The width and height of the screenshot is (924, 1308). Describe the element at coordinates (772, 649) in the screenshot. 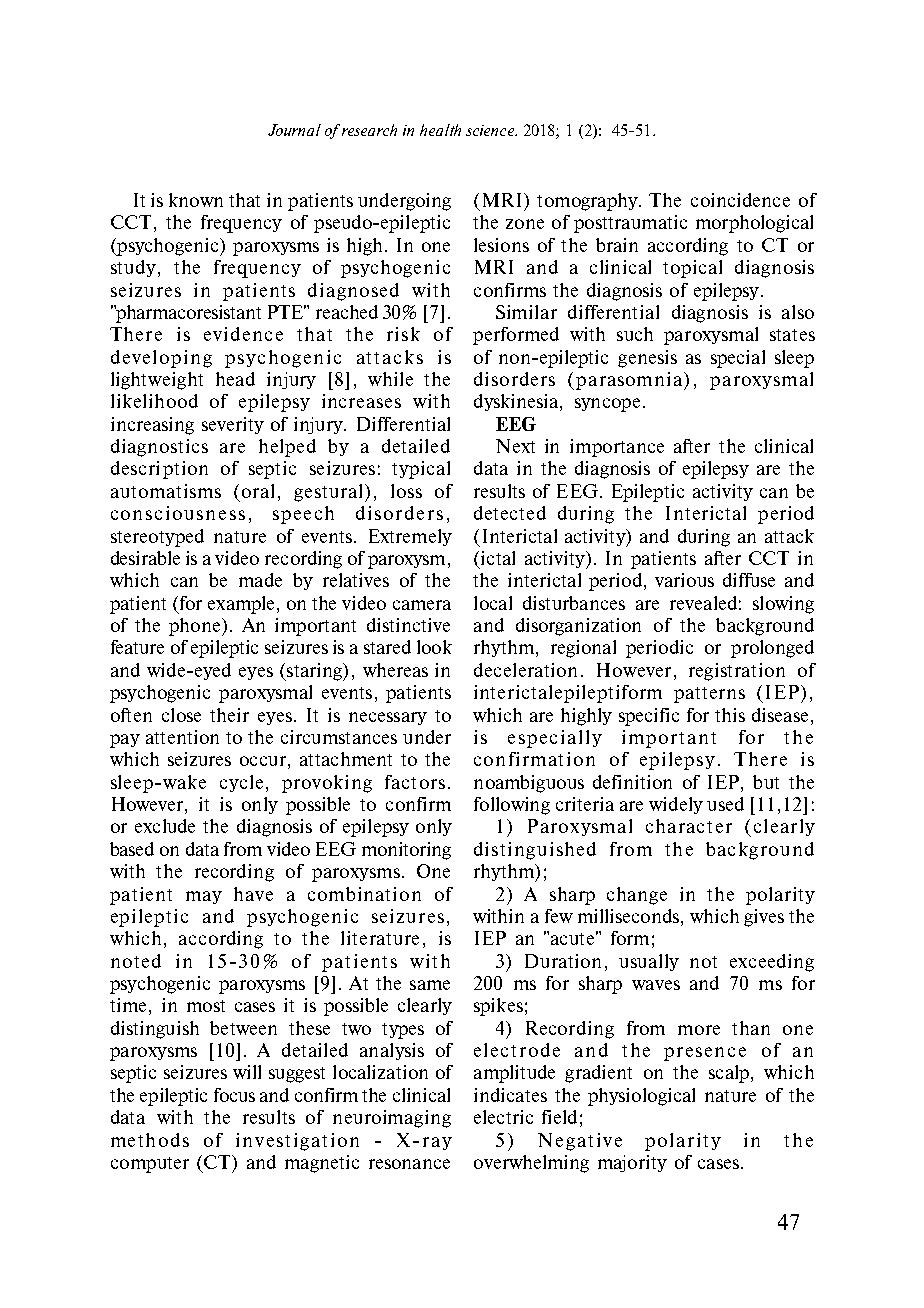

I see `prolonged` at that location.
